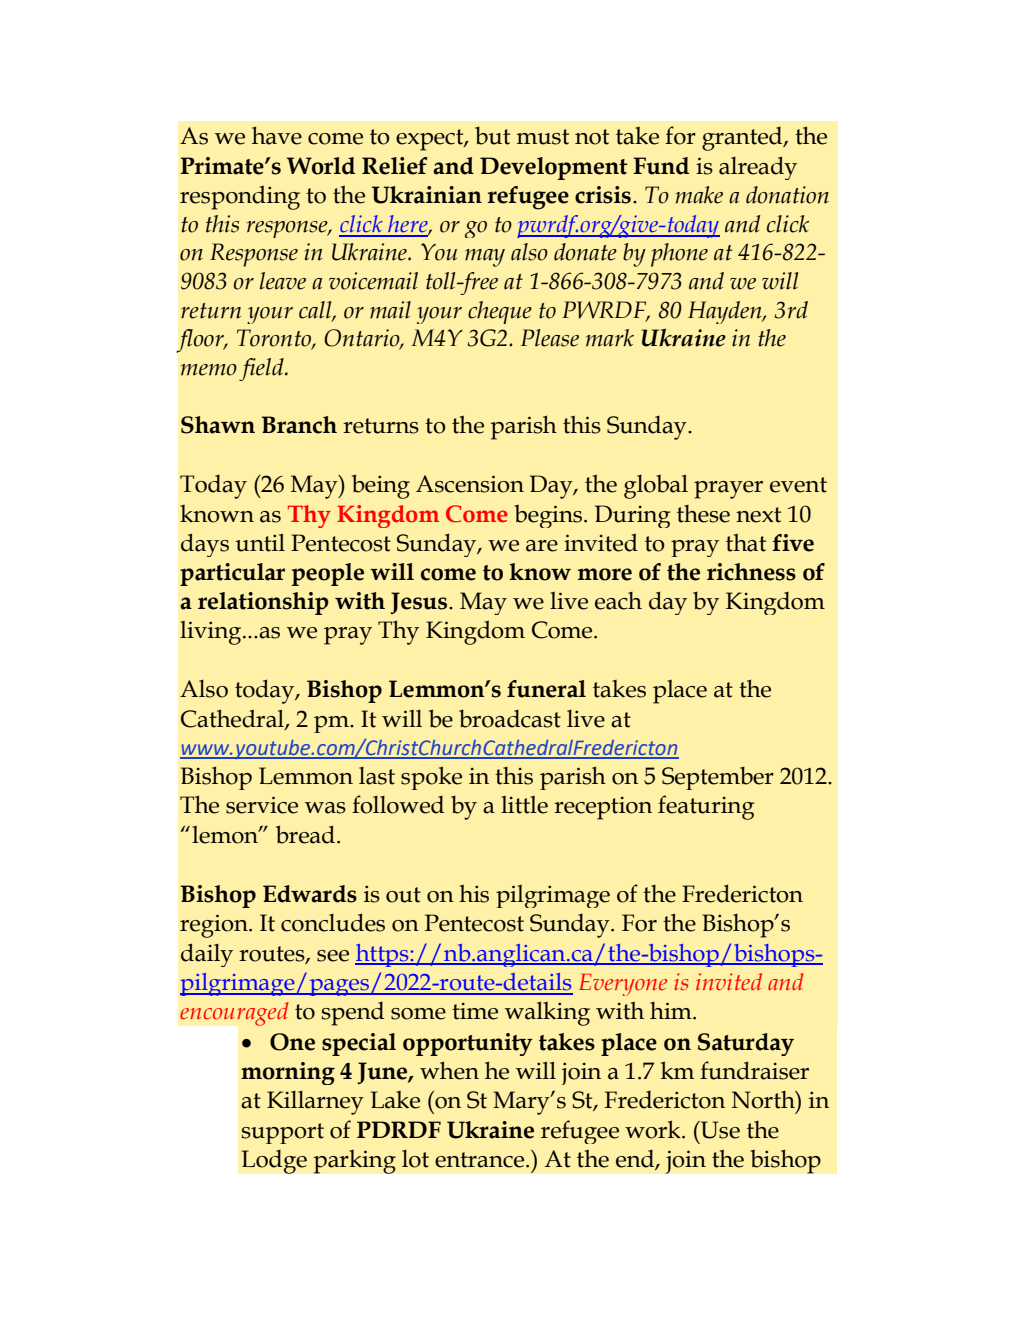 This screenshot has width=1035, height=1339. Describe the element at coordinates (263, 603) in the screenshot. I see `relationship` at that location.
